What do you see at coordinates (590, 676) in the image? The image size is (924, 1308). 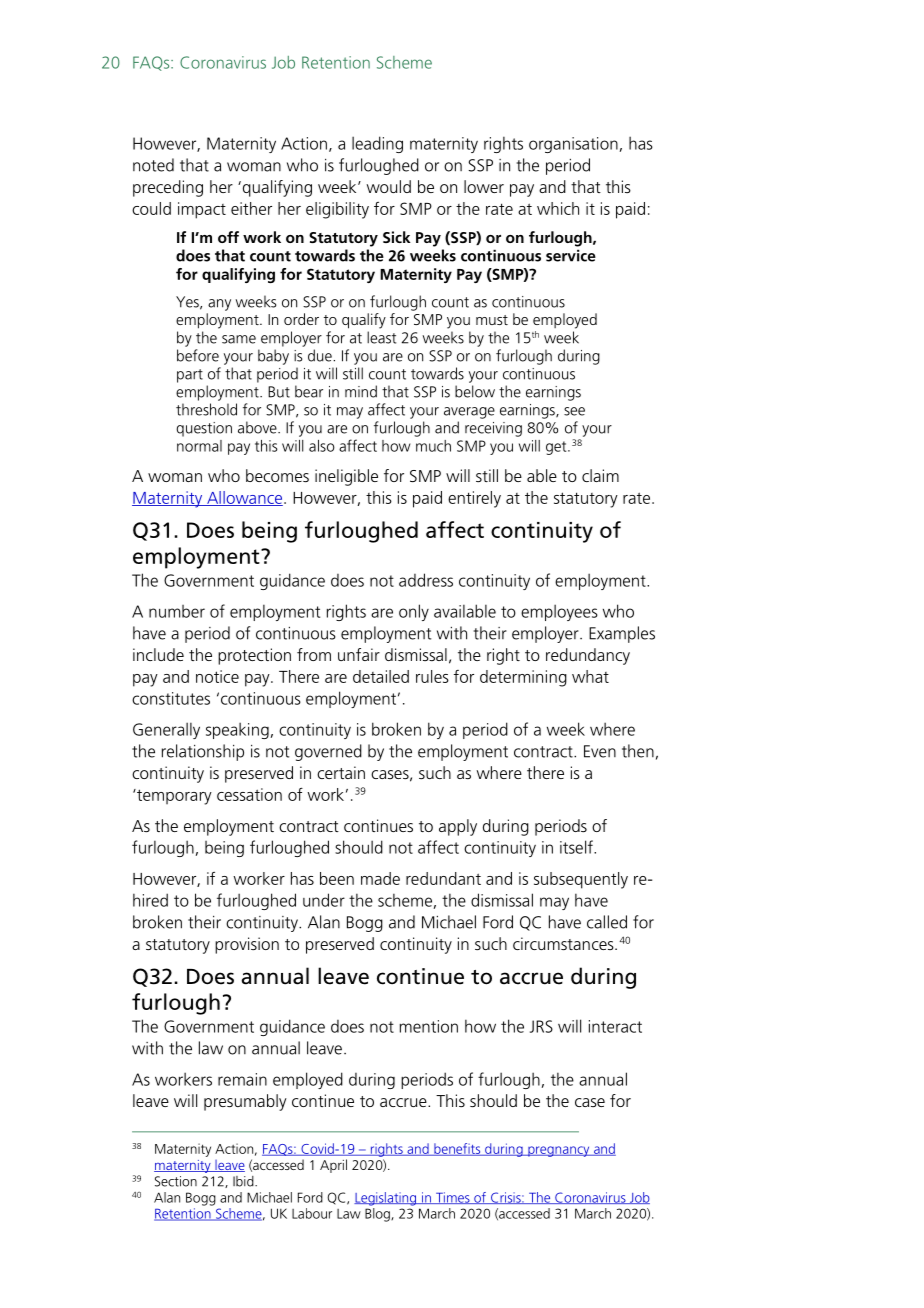 I see `what` at bounding box center [590, 676].
